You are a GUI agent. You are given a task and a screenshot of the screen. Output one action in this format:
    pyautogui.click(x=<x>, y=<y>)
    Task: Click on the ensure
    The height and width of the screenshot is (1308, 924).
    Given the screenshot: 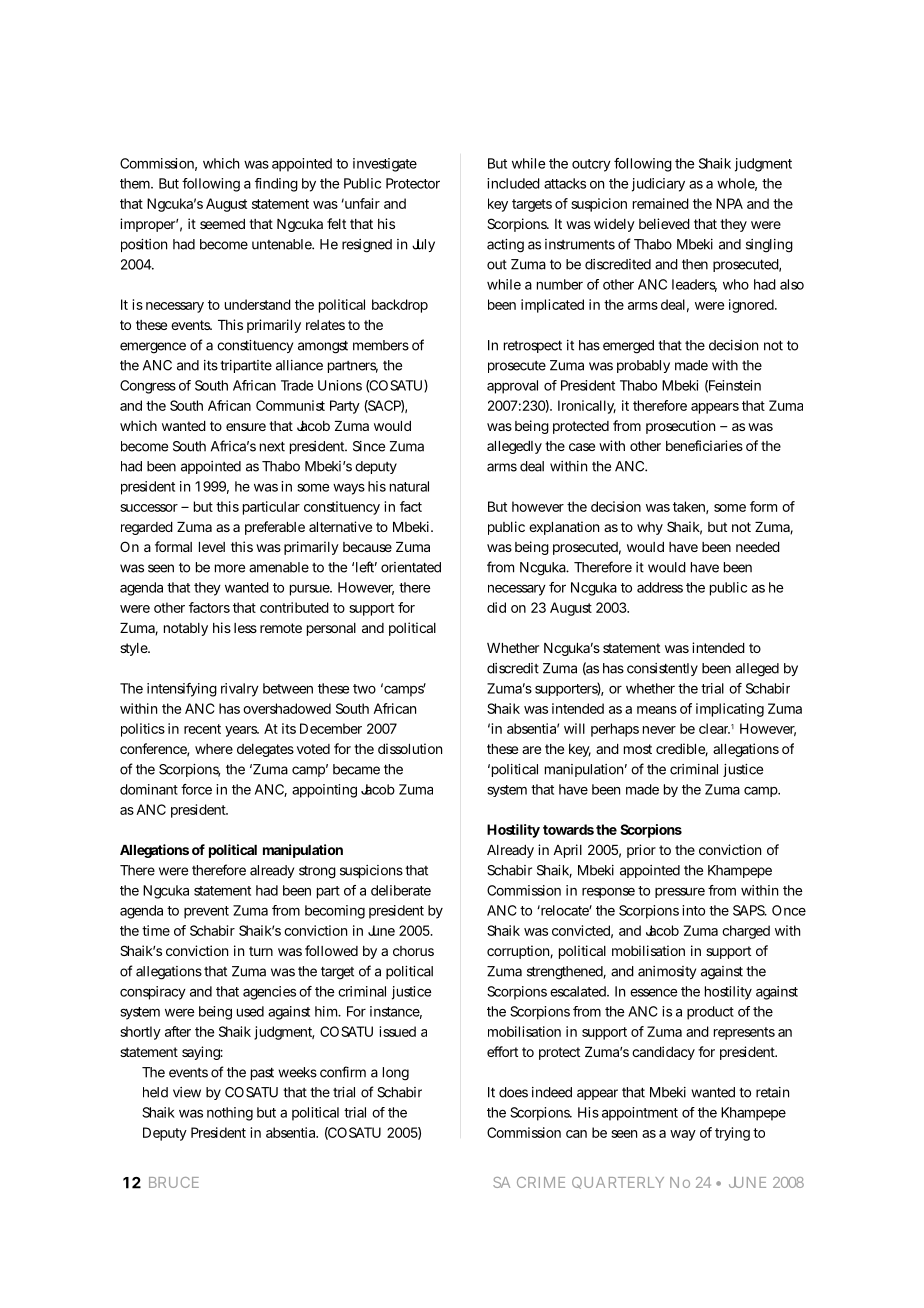 What is the action you would take?
    pyautogui.click(x=246, y=427)
